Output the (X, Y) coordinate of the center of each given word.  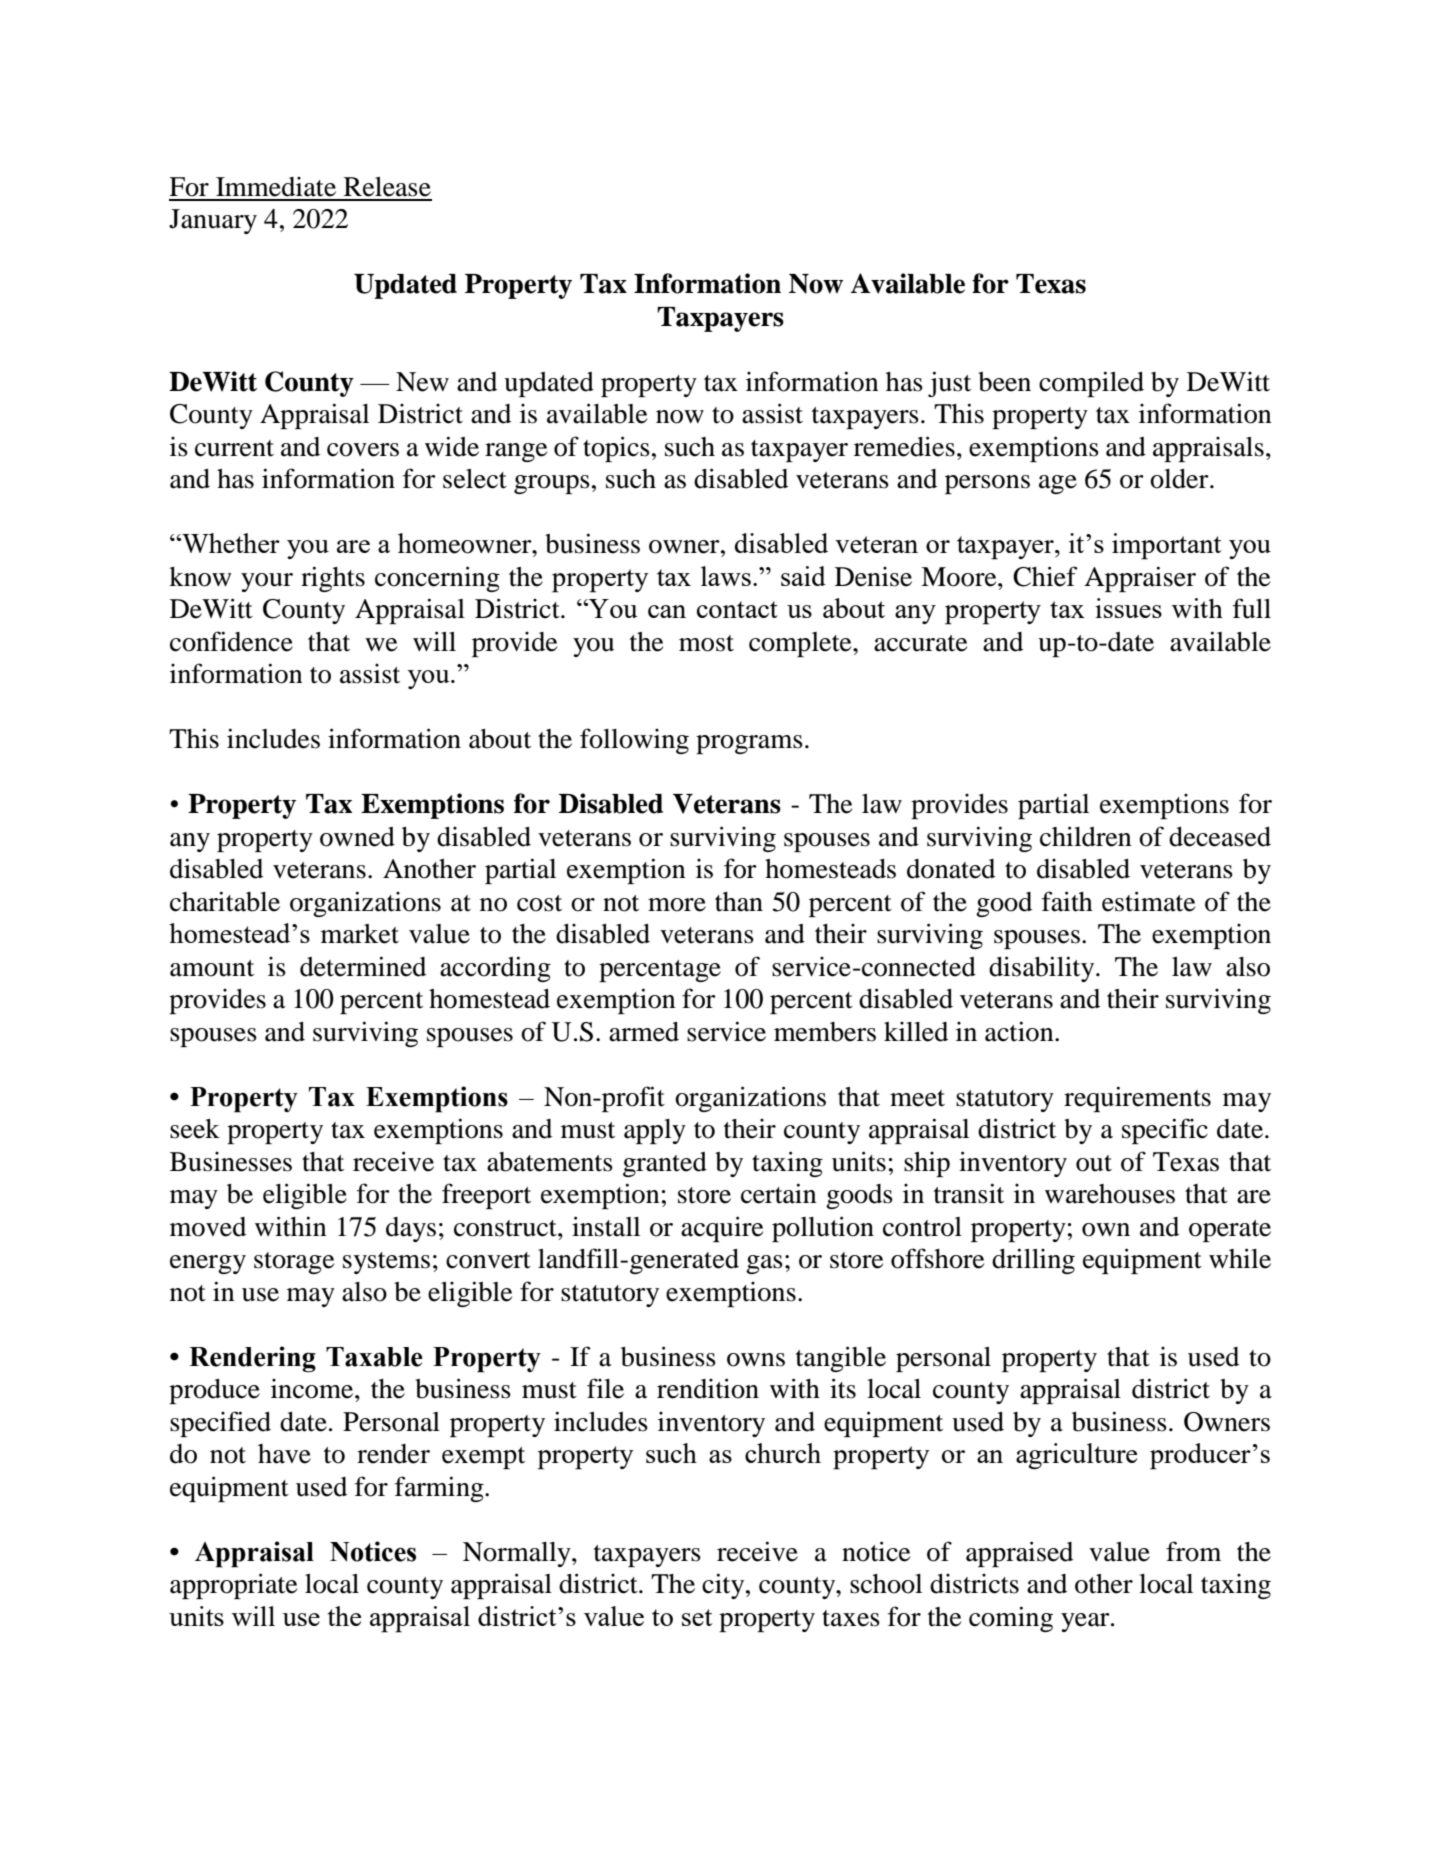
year (1086, 1622)
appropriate (233, 1586)
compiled (1091, 384)
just (949, 384)
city (724, 1586)
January (213, 221)
